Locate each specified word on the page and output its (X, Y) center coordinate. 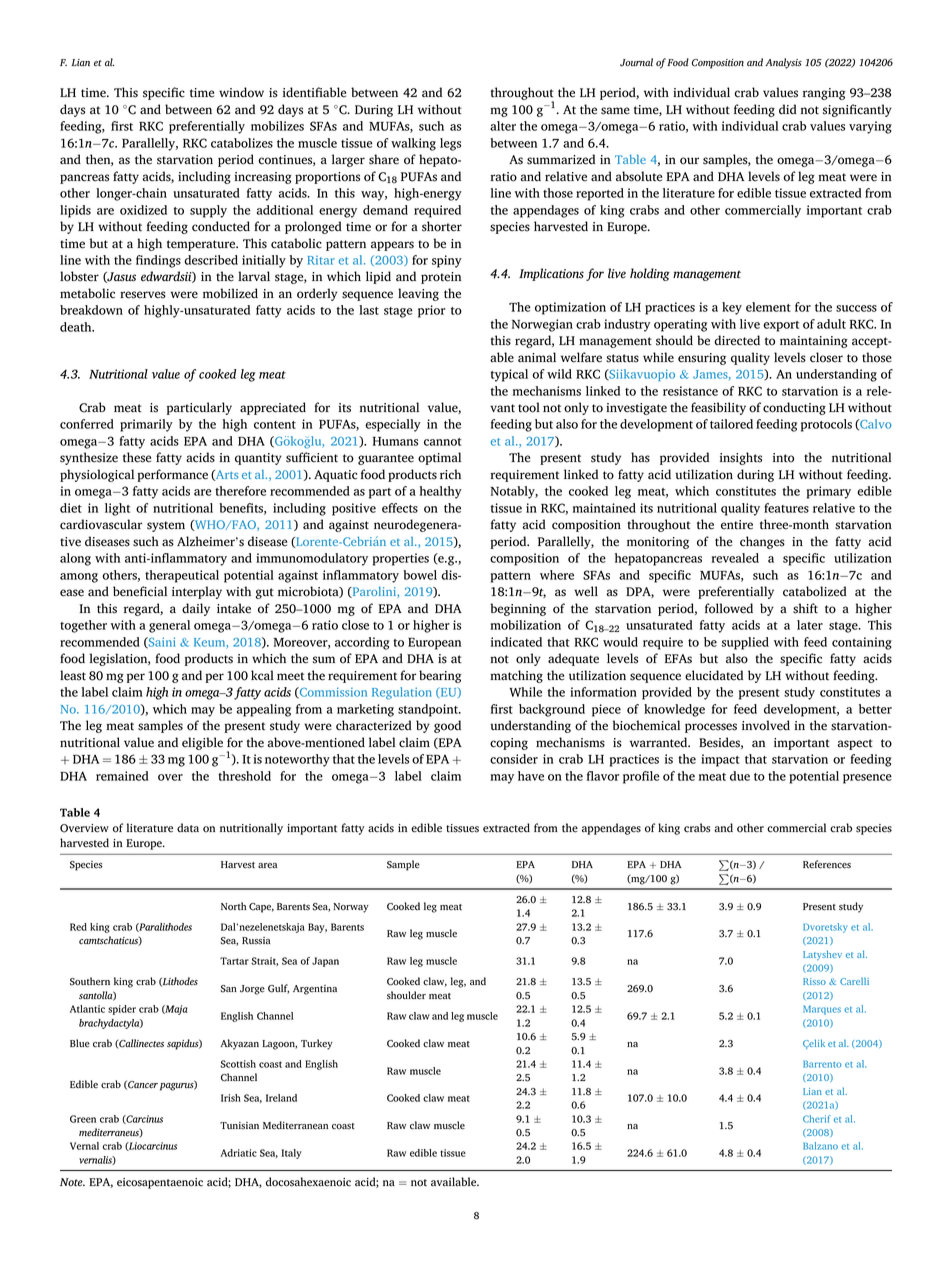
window (241, 92)
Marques (822, 1010)
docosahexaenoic (308, 1182)
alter (503, 126)
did (788, 109)
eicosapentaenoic (160, 1183)
